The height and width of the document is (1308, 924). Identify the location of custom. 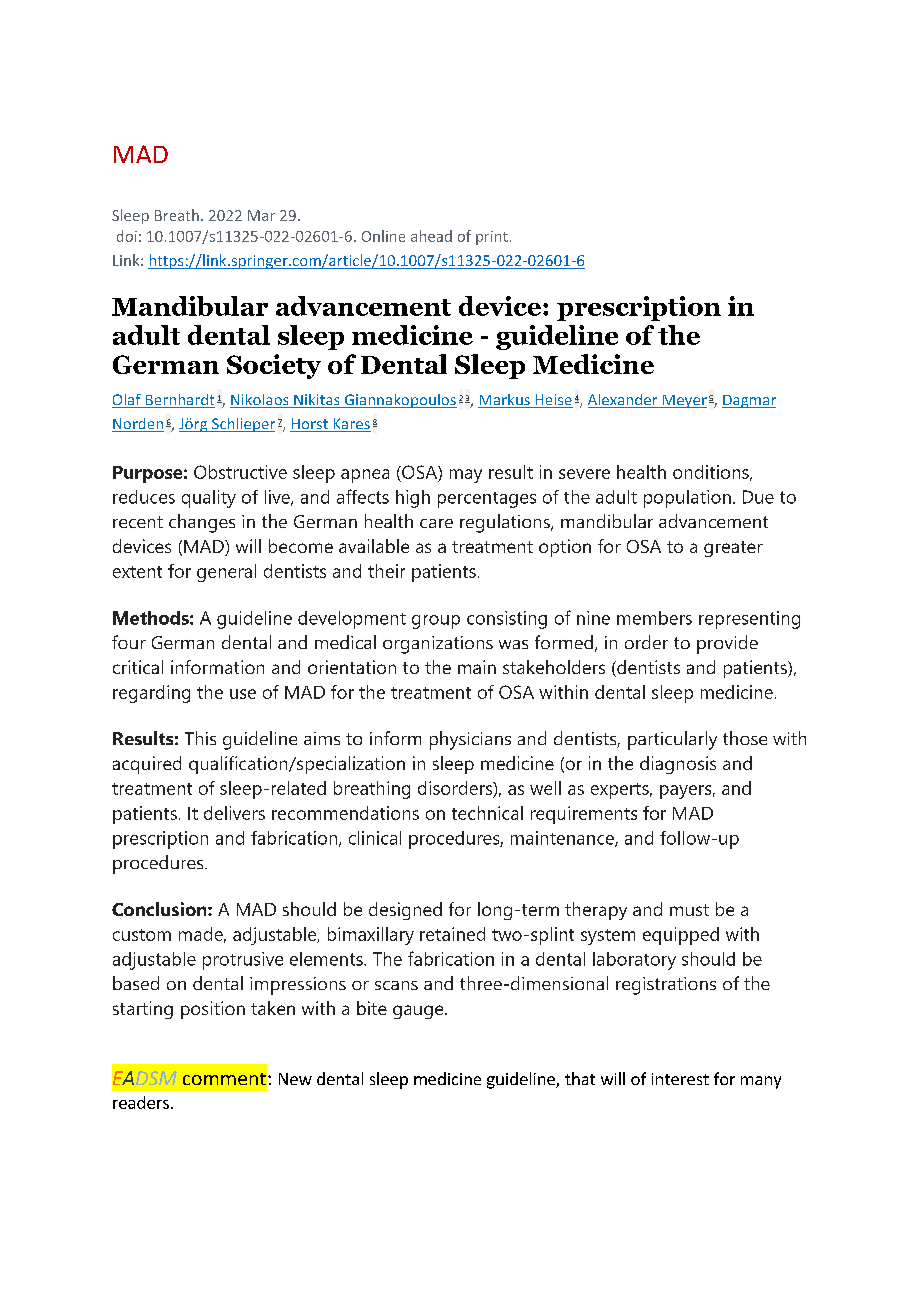
(142, 935).
